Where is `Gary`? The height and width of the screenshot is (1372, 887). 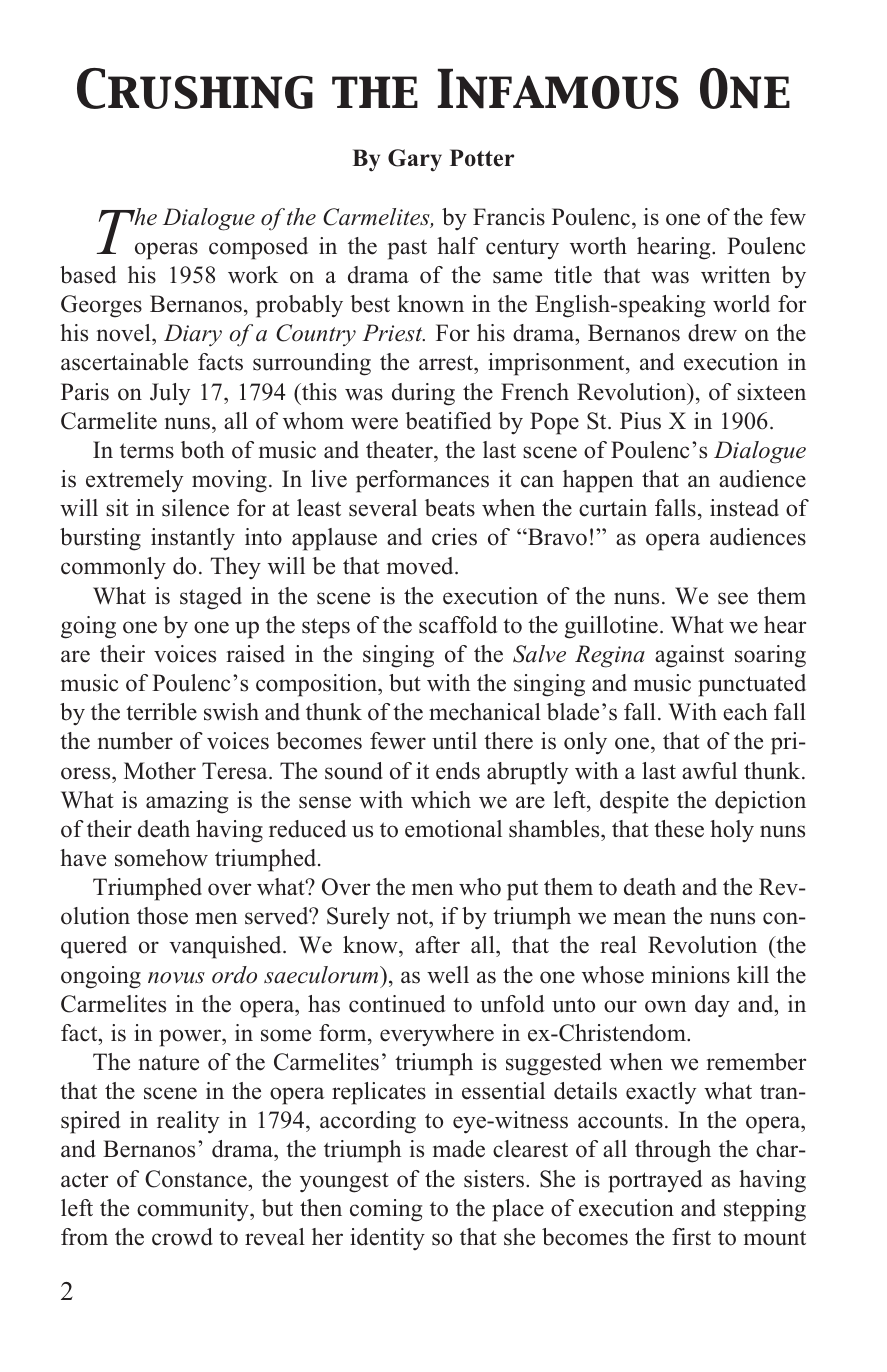 Gary is located at coordinates (415, 160).
